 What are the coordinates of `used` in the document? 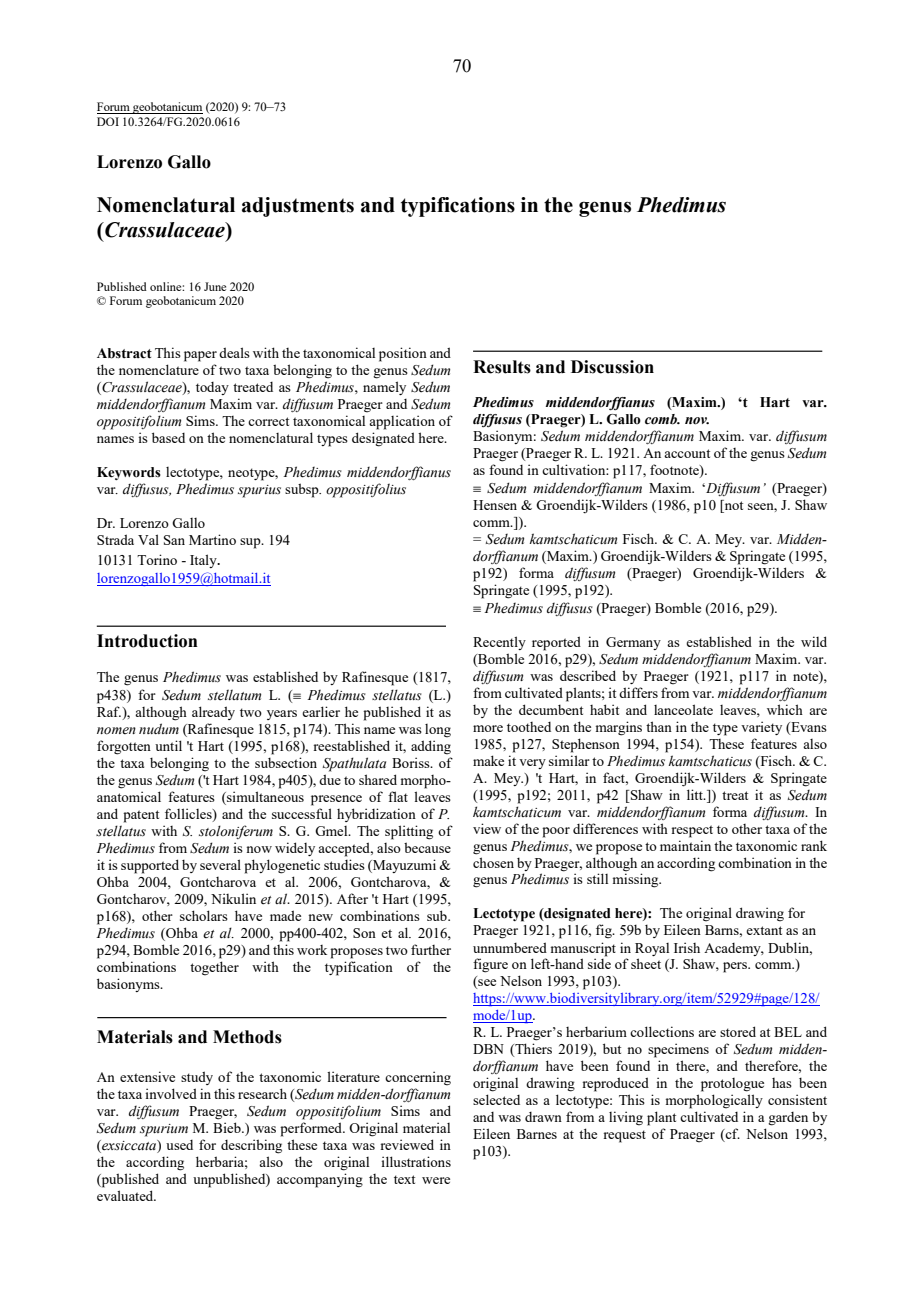 It's located at (179, 1145).
